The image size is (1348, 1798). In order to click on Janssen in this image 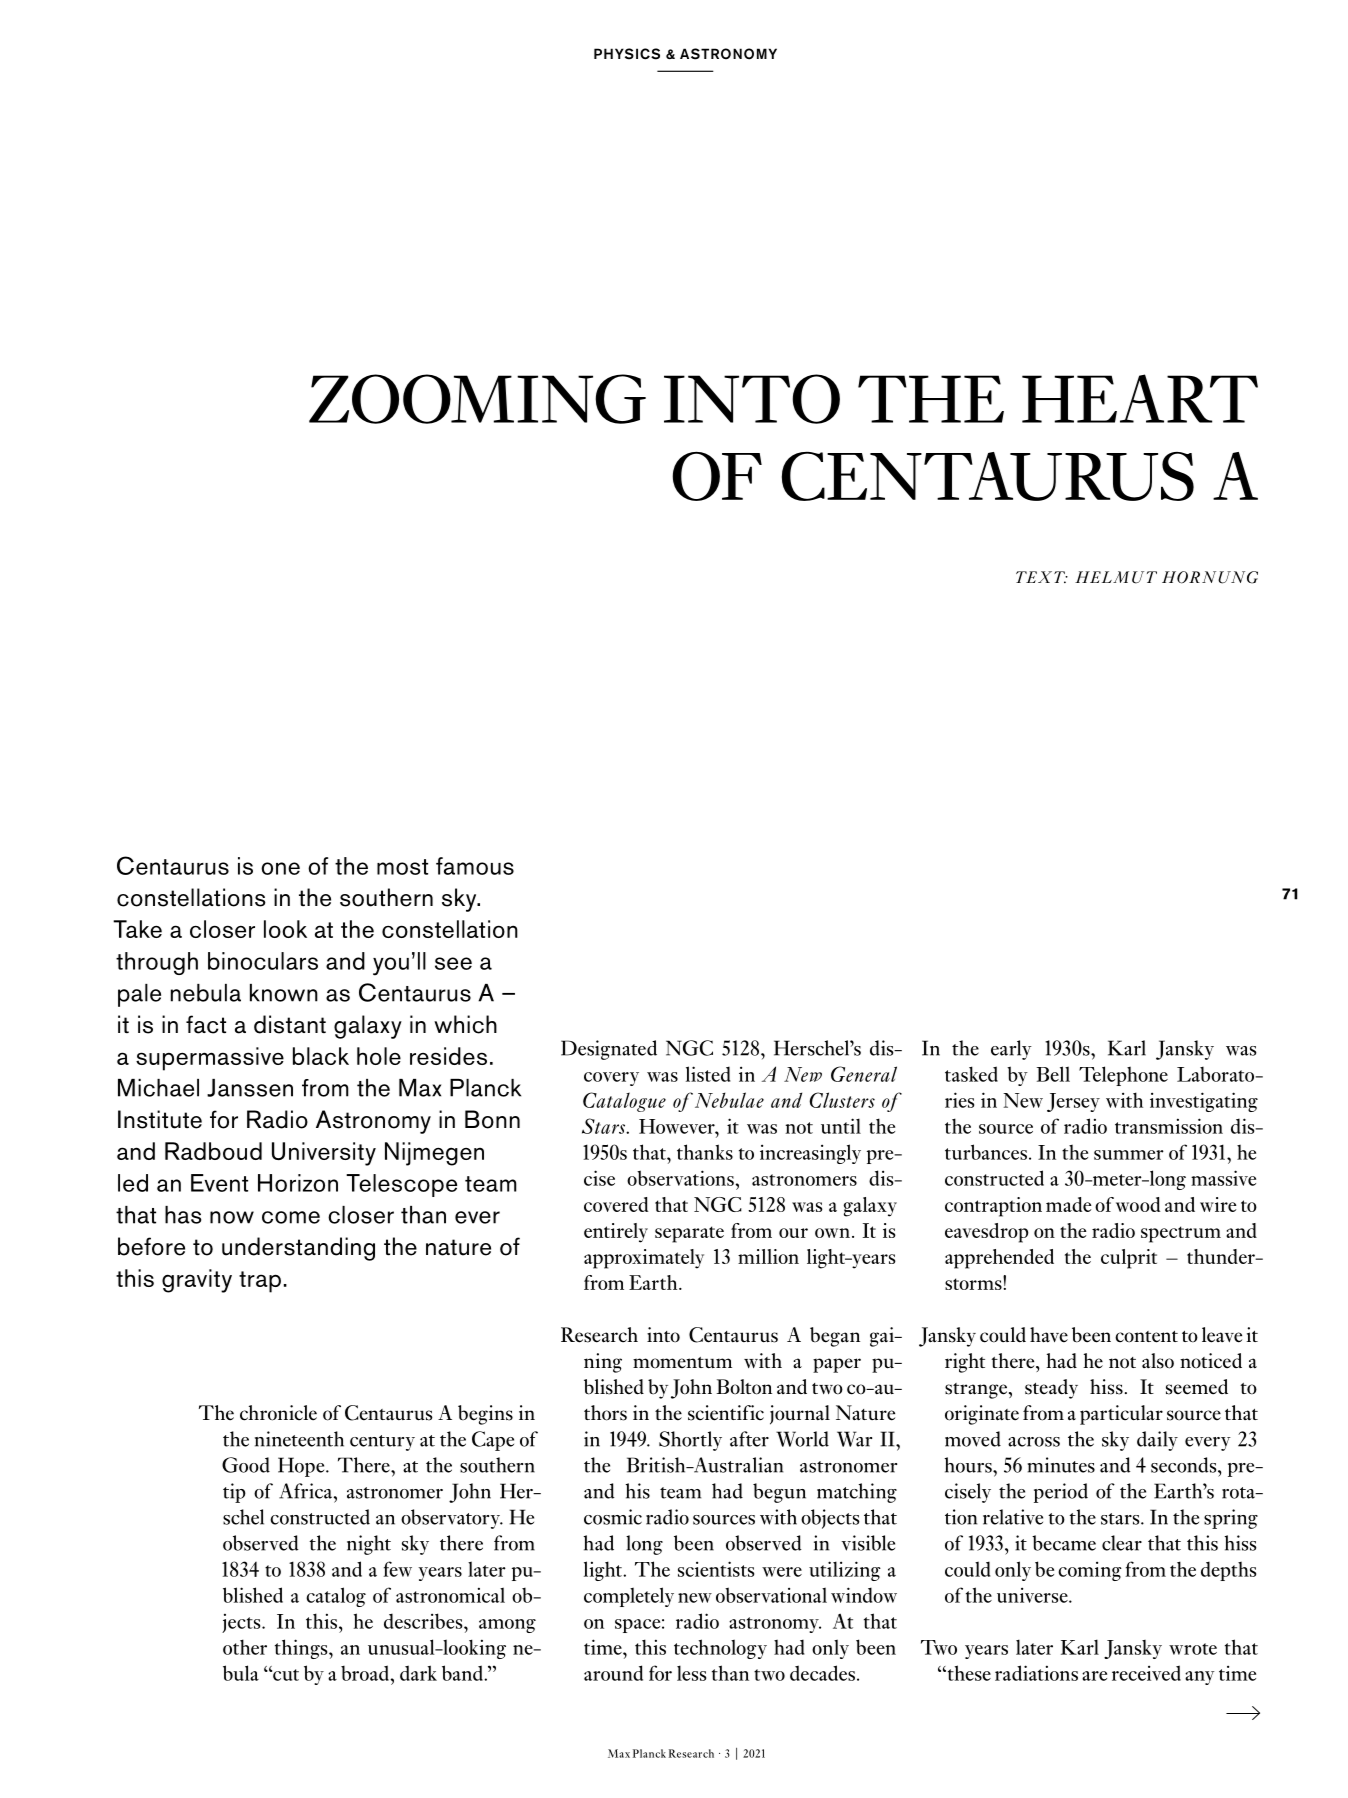, I will do `click(250, 1088)`.
